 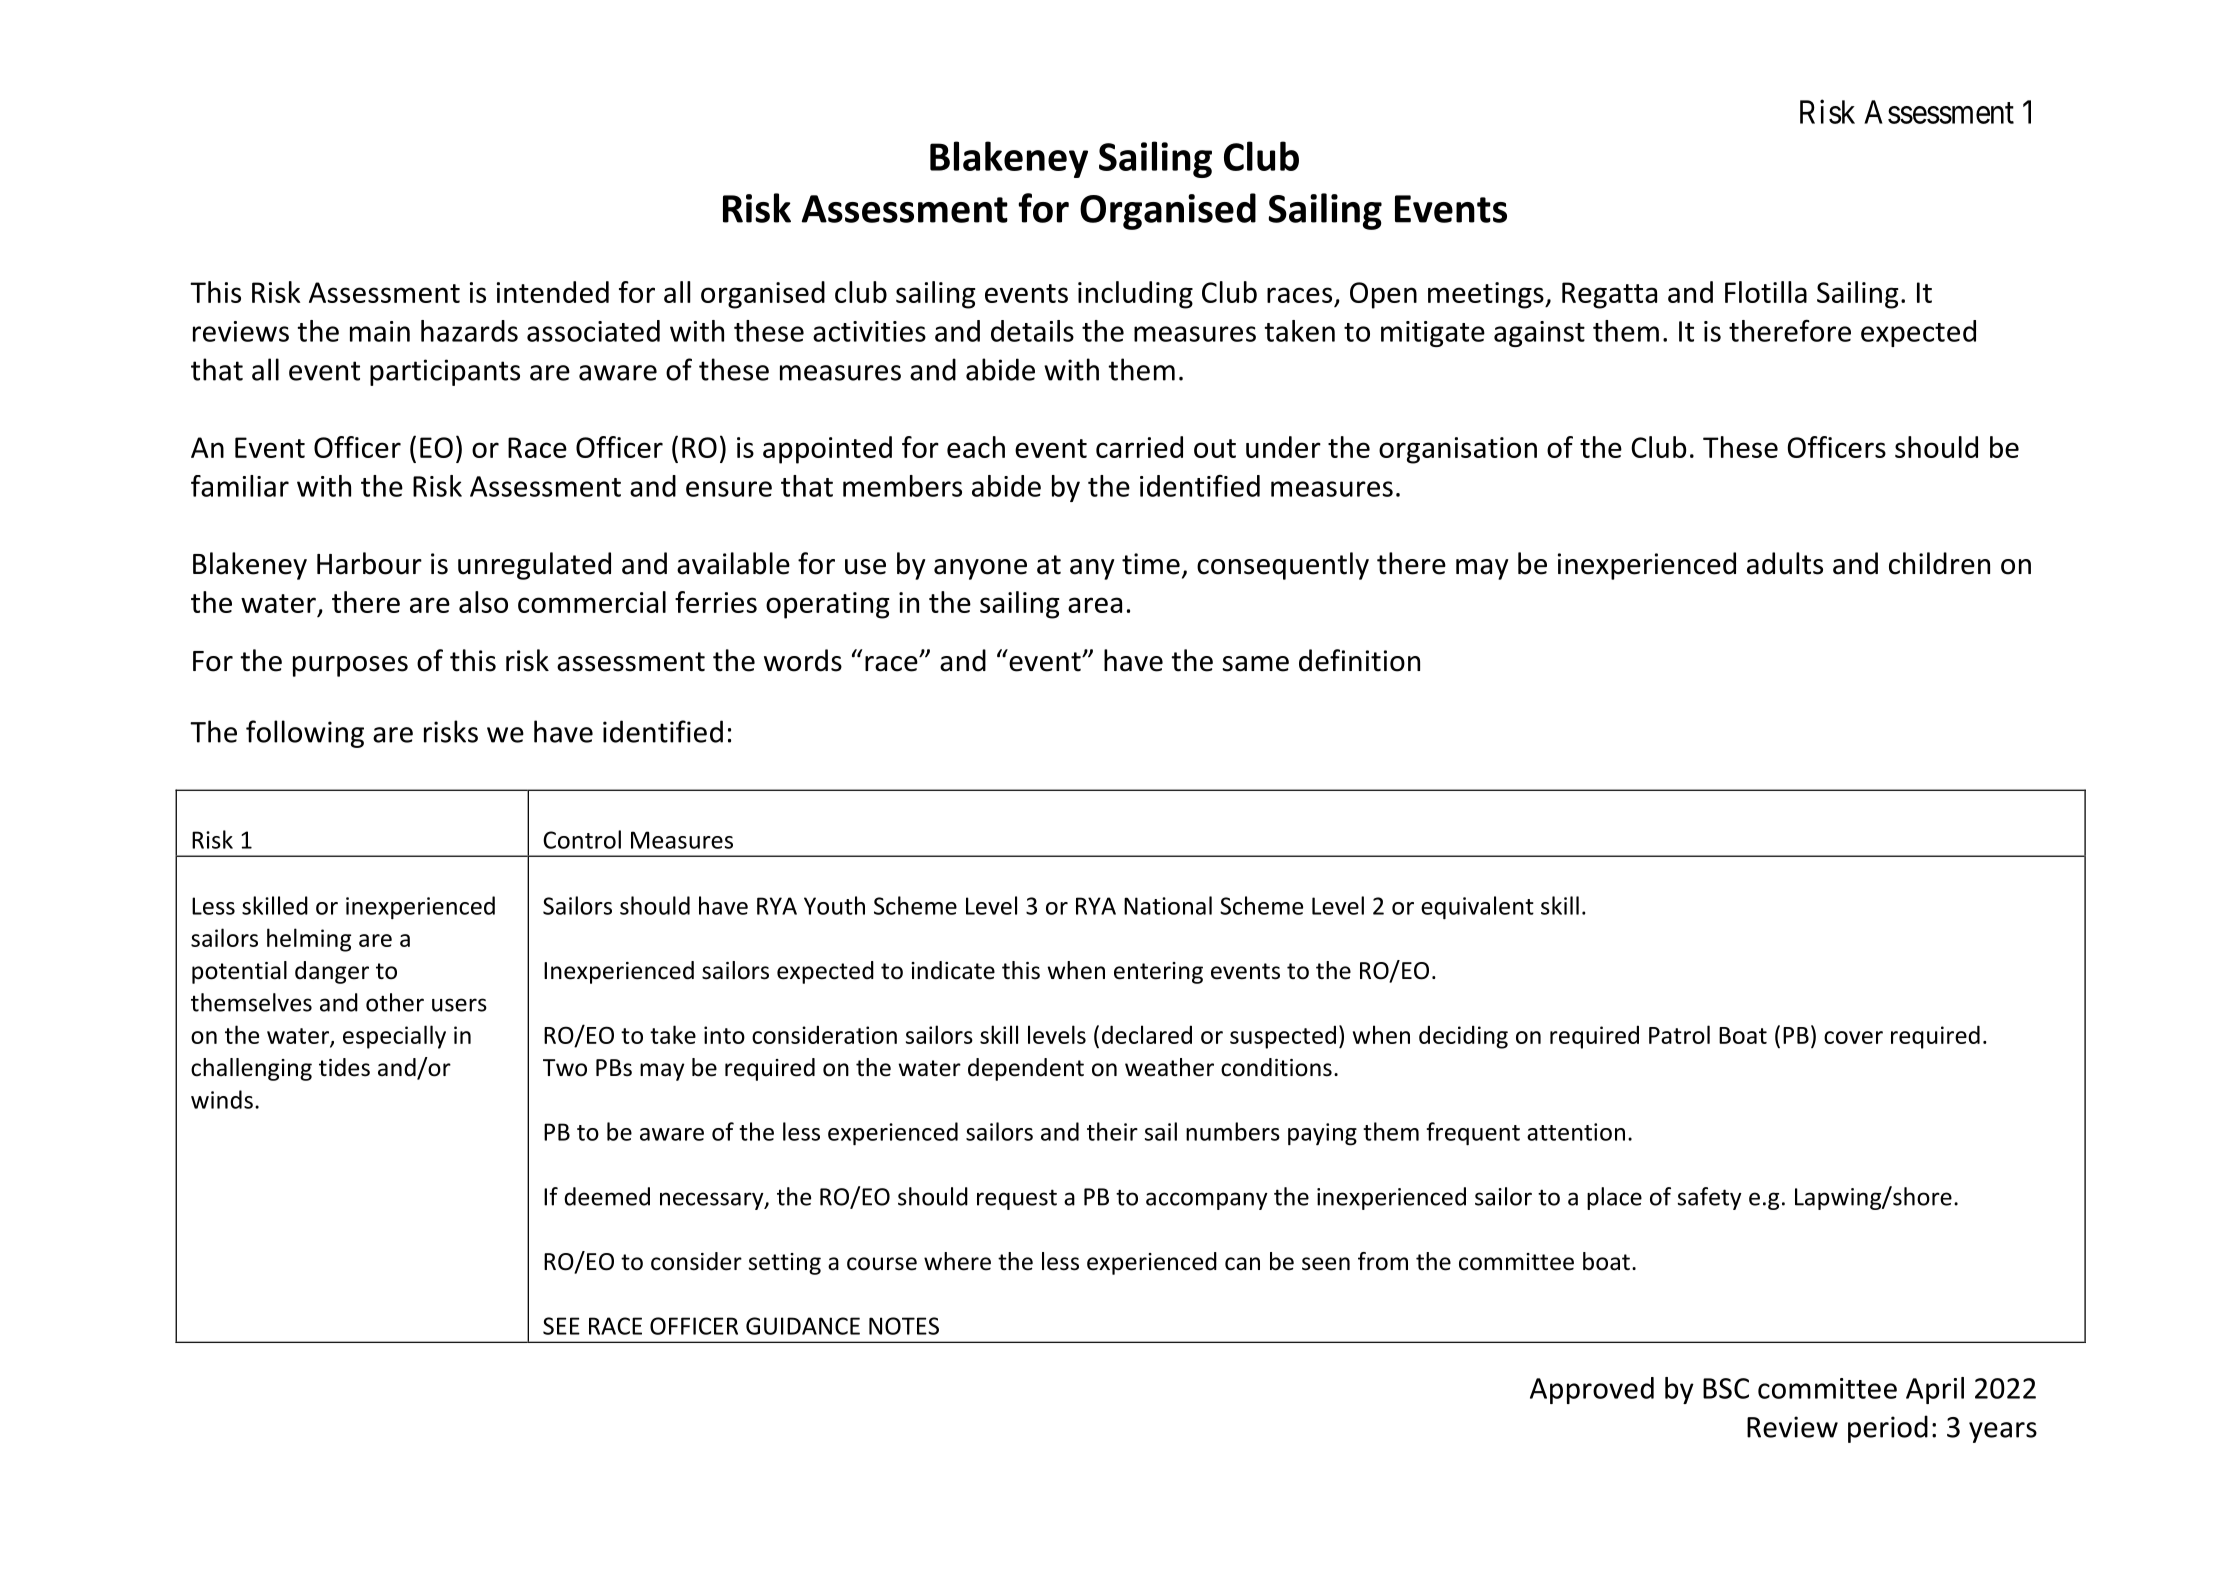 What do you see at coordinates (469, 331) in the document?
I see `hazards` at bounding box center [469, 331].
